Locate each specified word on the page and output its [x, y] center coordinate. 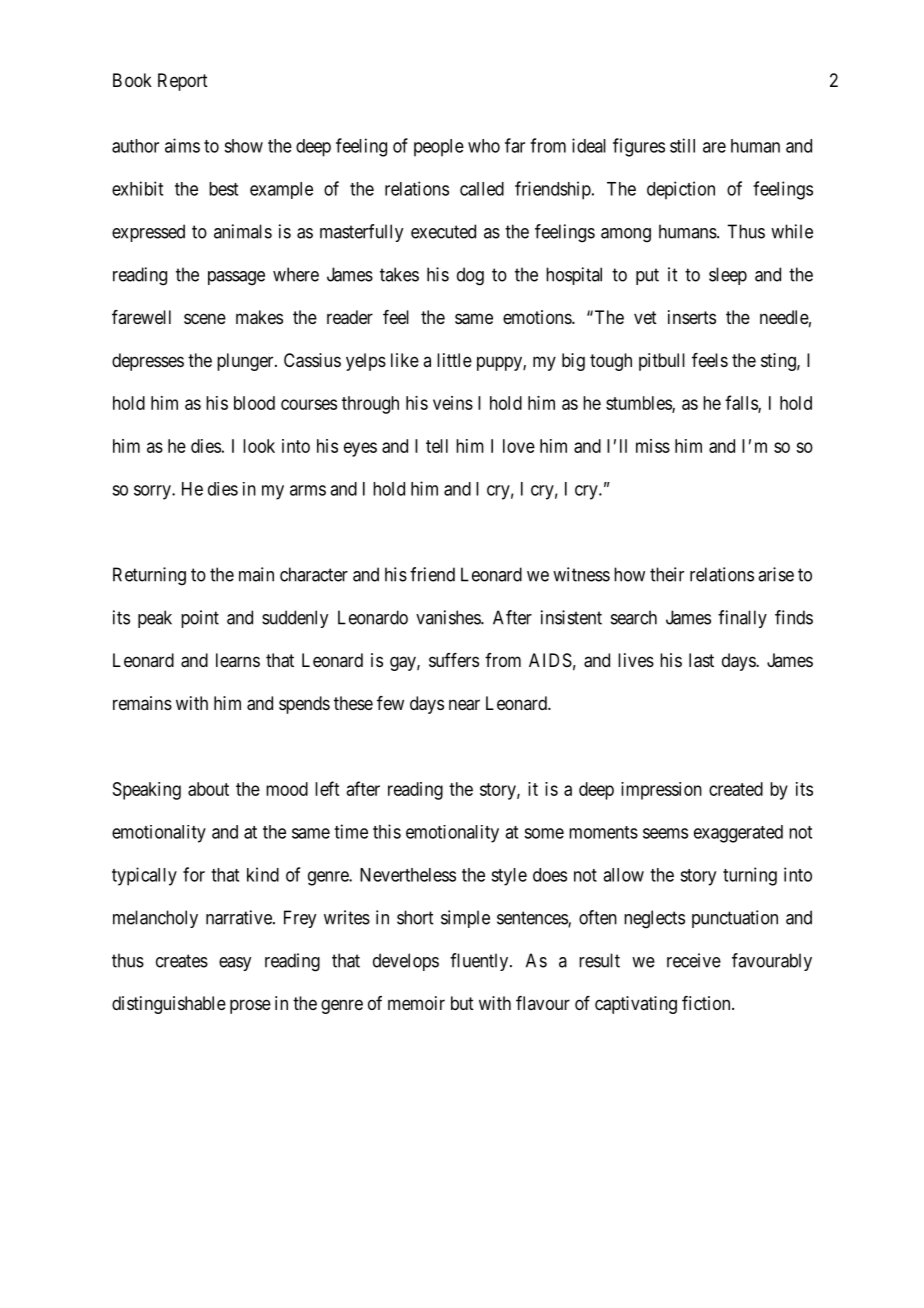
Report [183, 82]
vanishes [449, 617]
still [682, 145]
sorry [153, 492]
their [667, 574]
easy [235, 964]
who [484, 146]
